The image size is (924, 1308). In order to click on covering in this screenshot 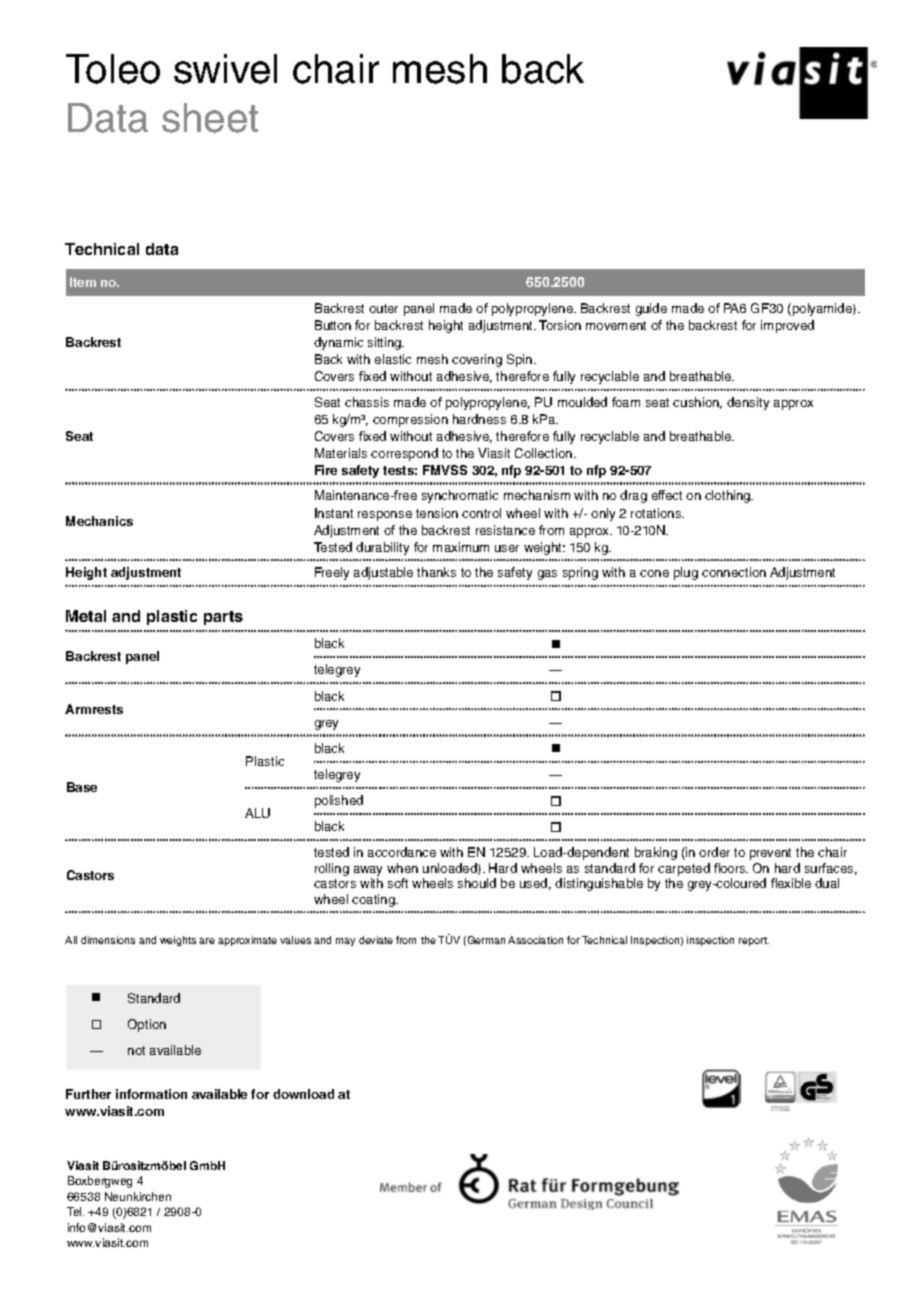, I will do `click(477, 360)`.
